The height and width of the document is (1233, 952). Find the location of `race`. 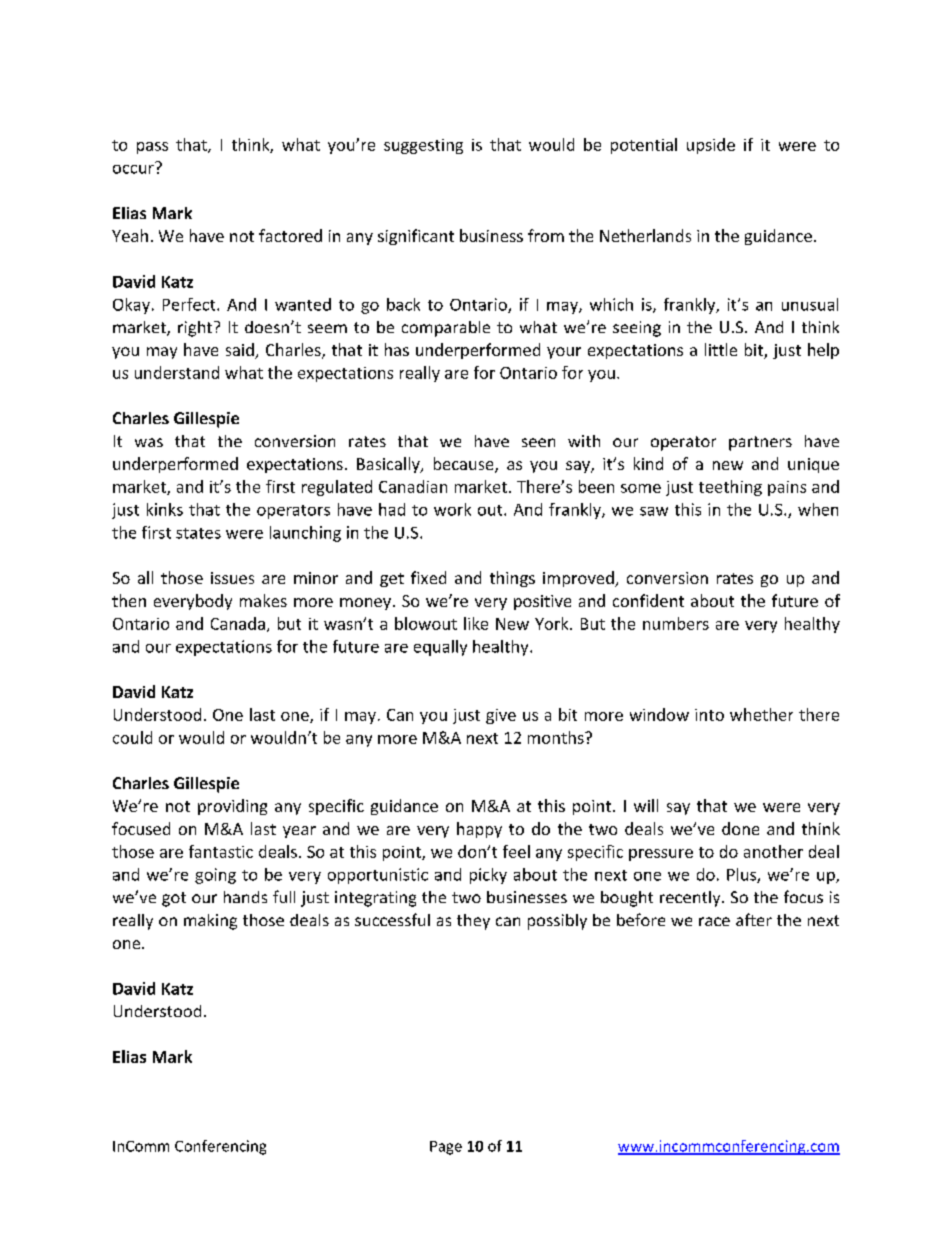

race is located at coordinates (714, 921).
